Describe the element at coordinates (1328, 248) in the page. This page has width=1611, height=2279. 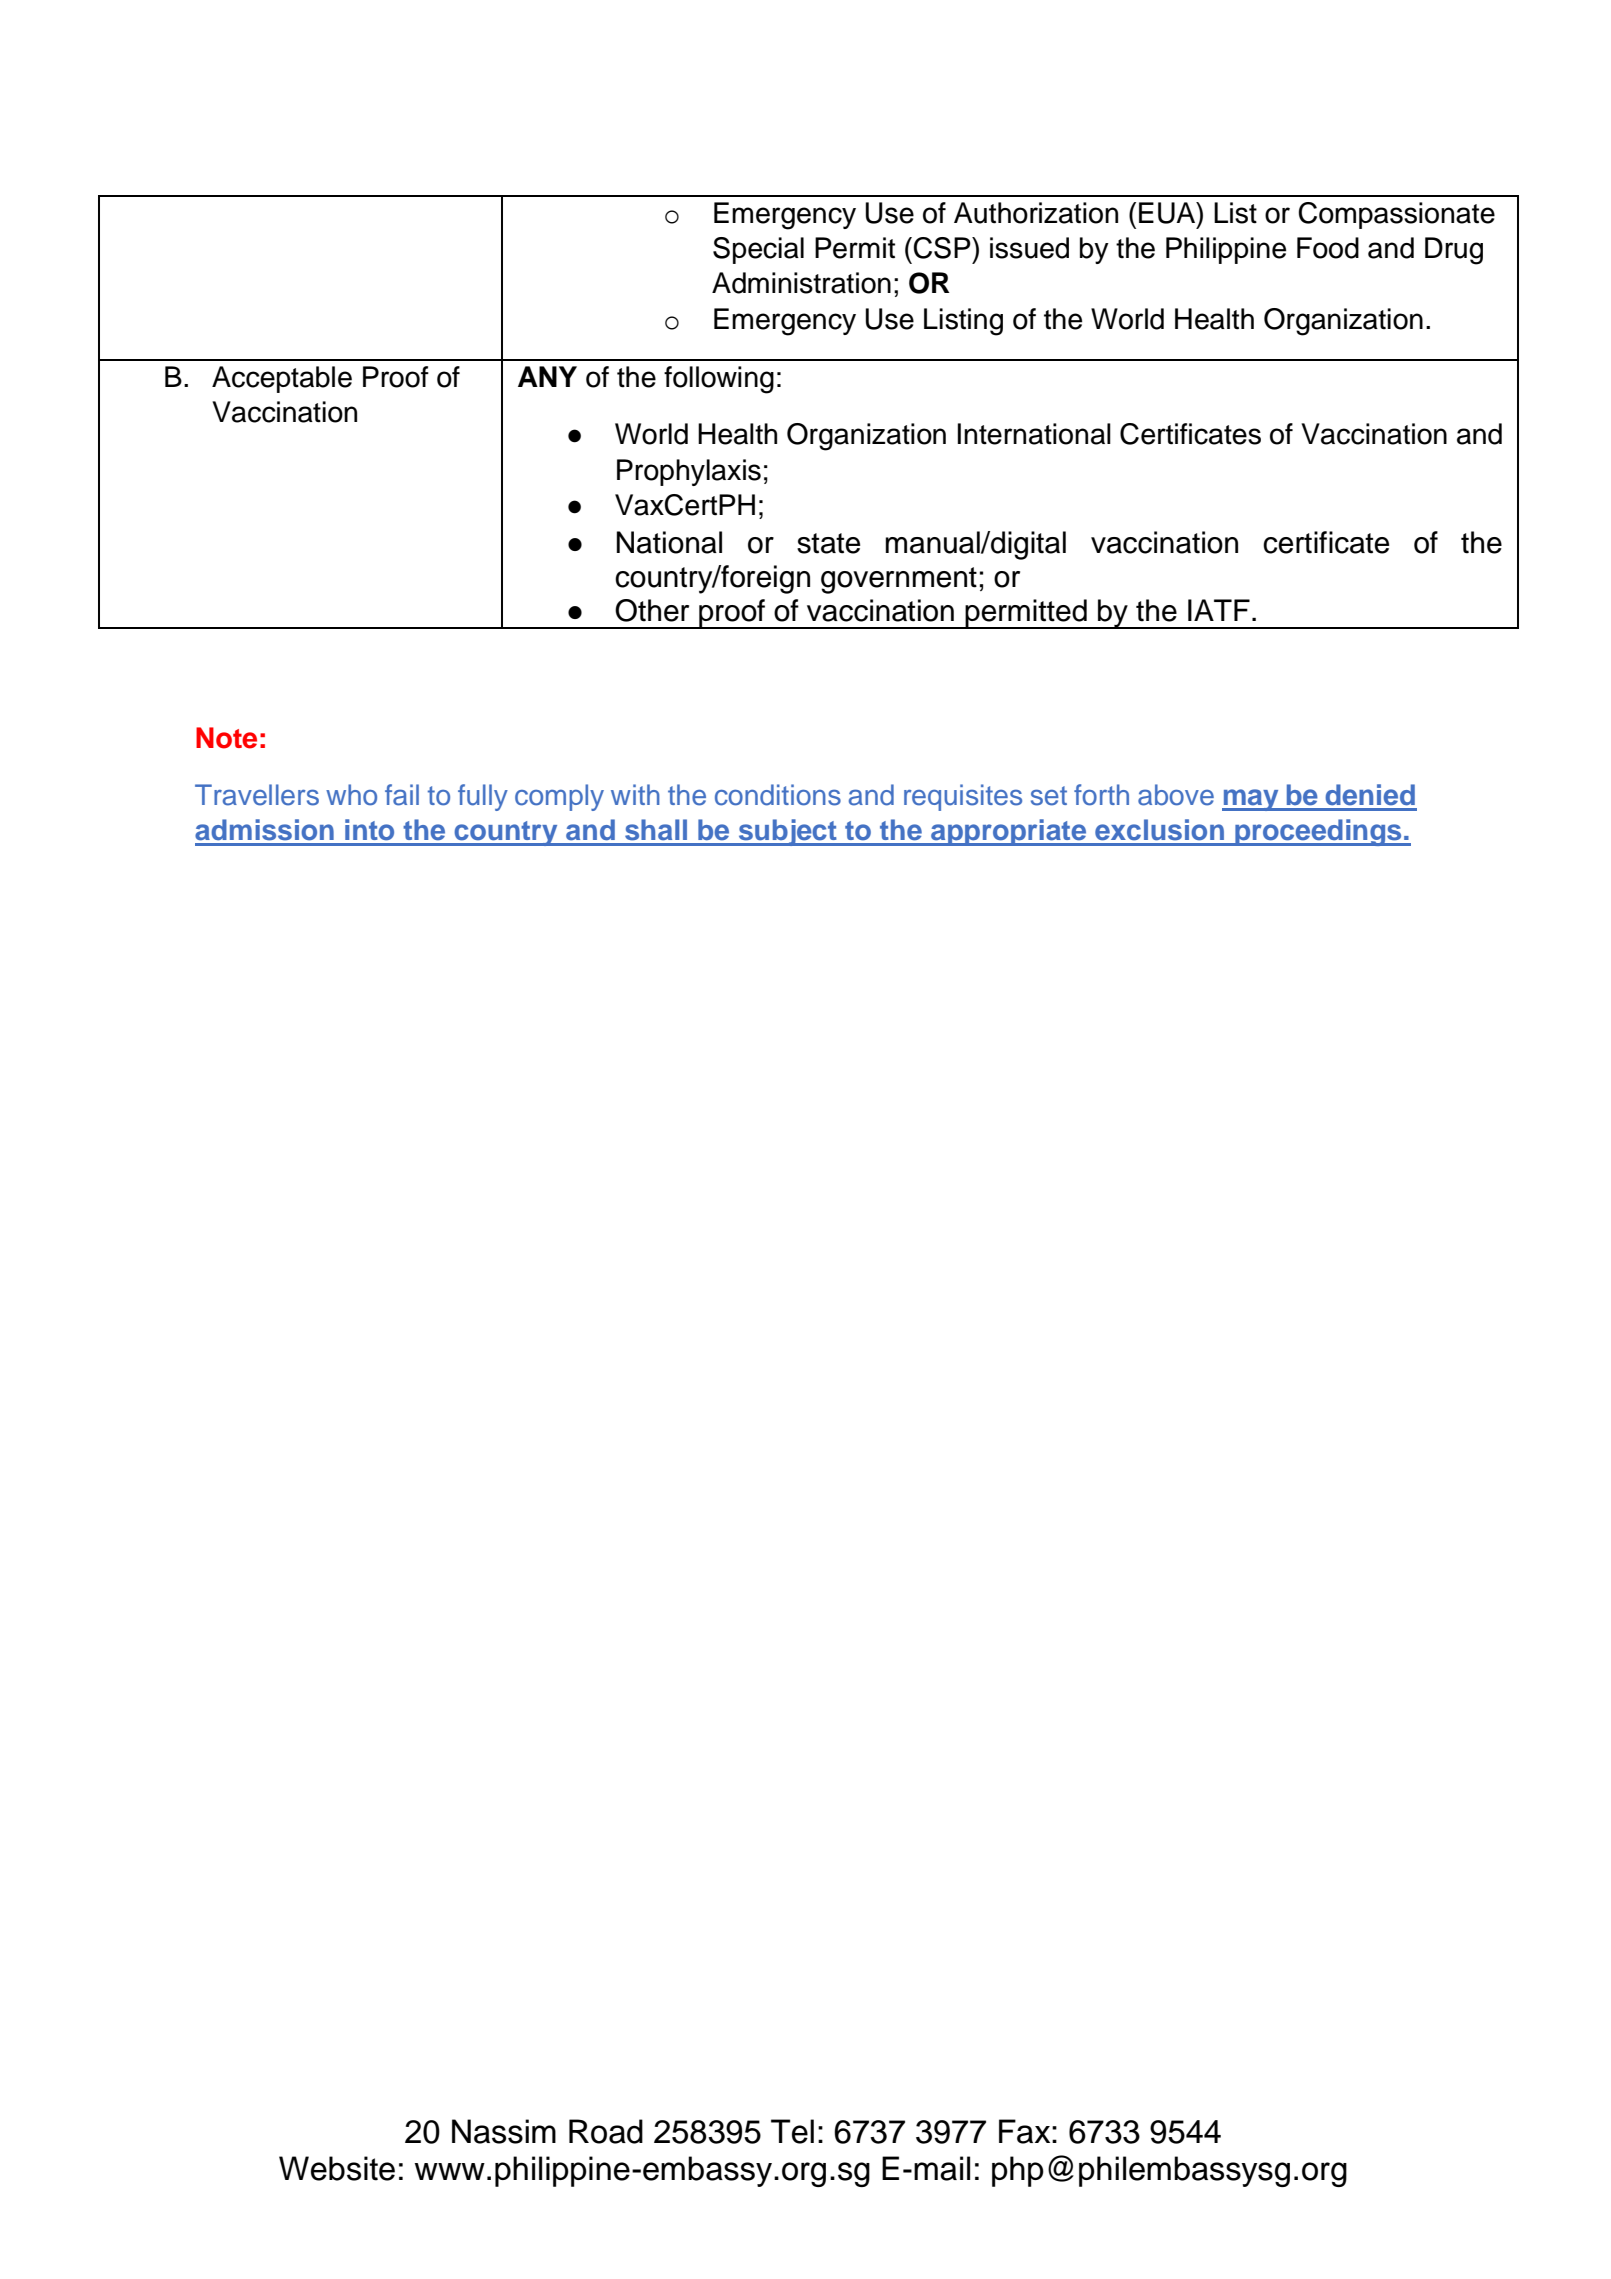
I see `Food` at that location.
